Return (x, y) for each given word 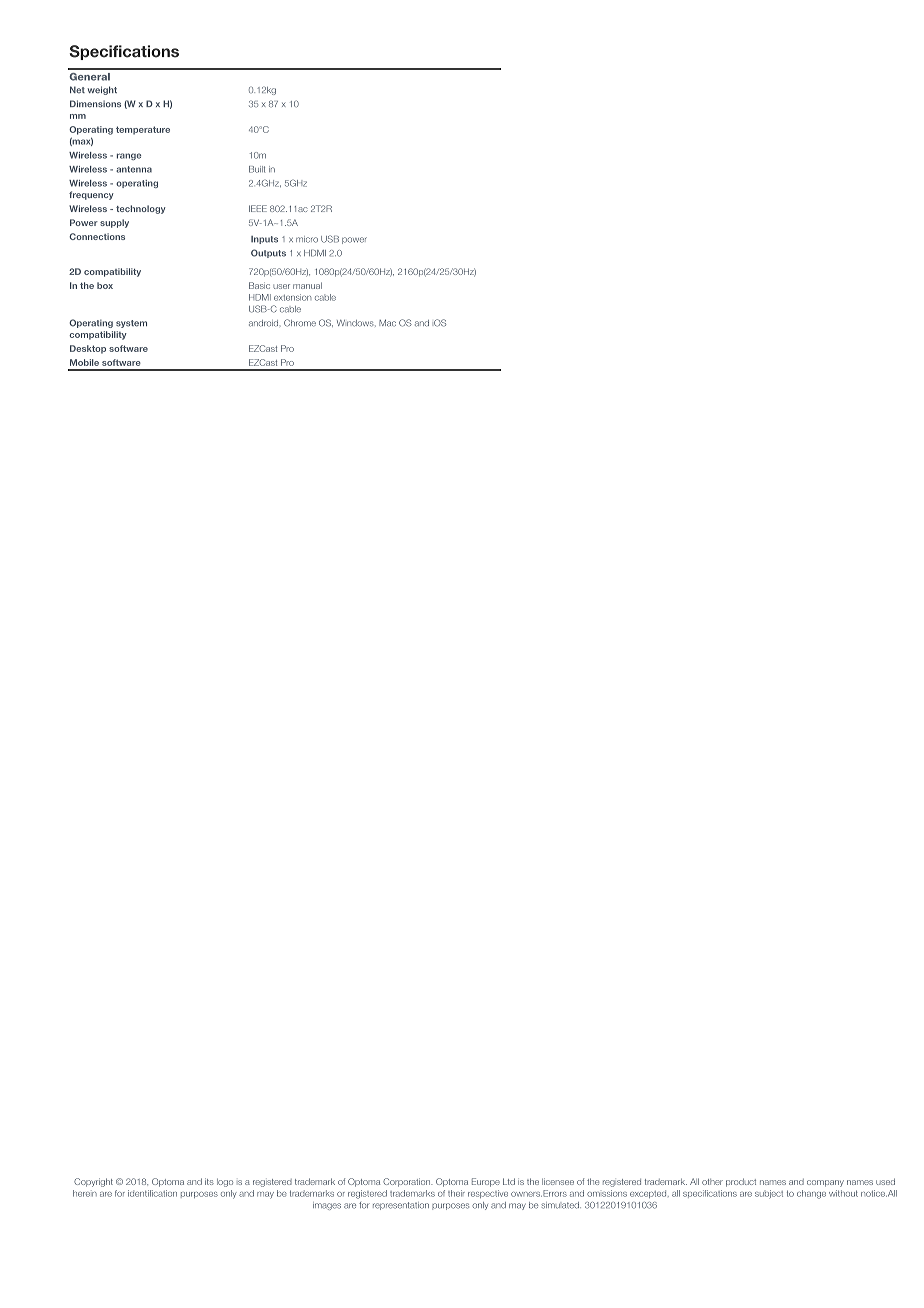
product (741, 1182)
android (263, 323)
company (825, 1183)
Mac (387, 323)
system (131, 324)
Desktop (88, 349)
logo (225, 1183)
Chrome (300, 323)
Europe (486, 1182)
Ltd (509, 1181)
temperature (143, 130)
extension (292, 297)
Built (257, 169)
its (209, 1181)
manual (307, 285)
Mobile (84, 362)
